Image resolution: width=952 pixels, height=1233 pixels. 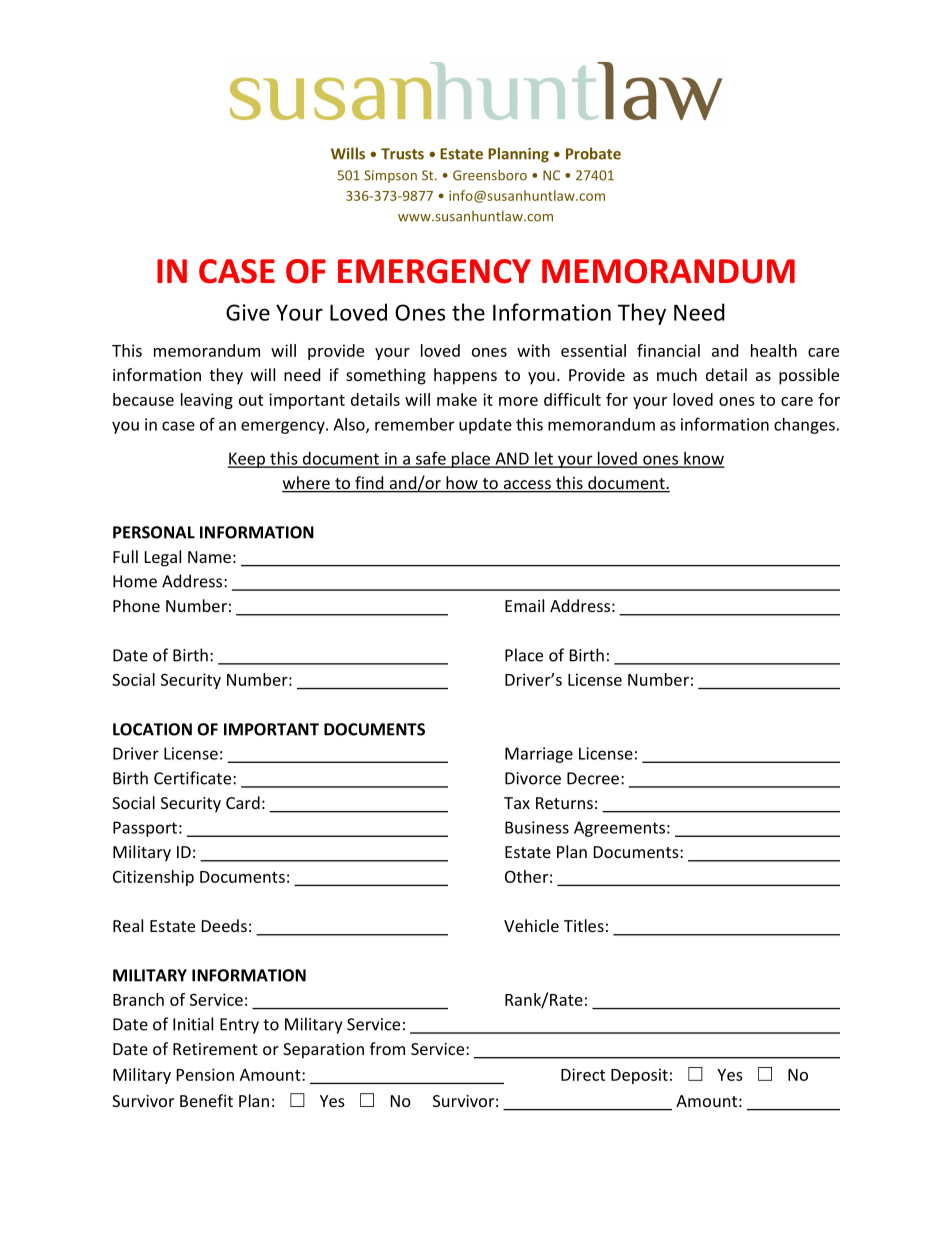 What do you see at coordinates (247, 460) in the screenshot?
I see `Keep` at bounding box center [247, 460].
